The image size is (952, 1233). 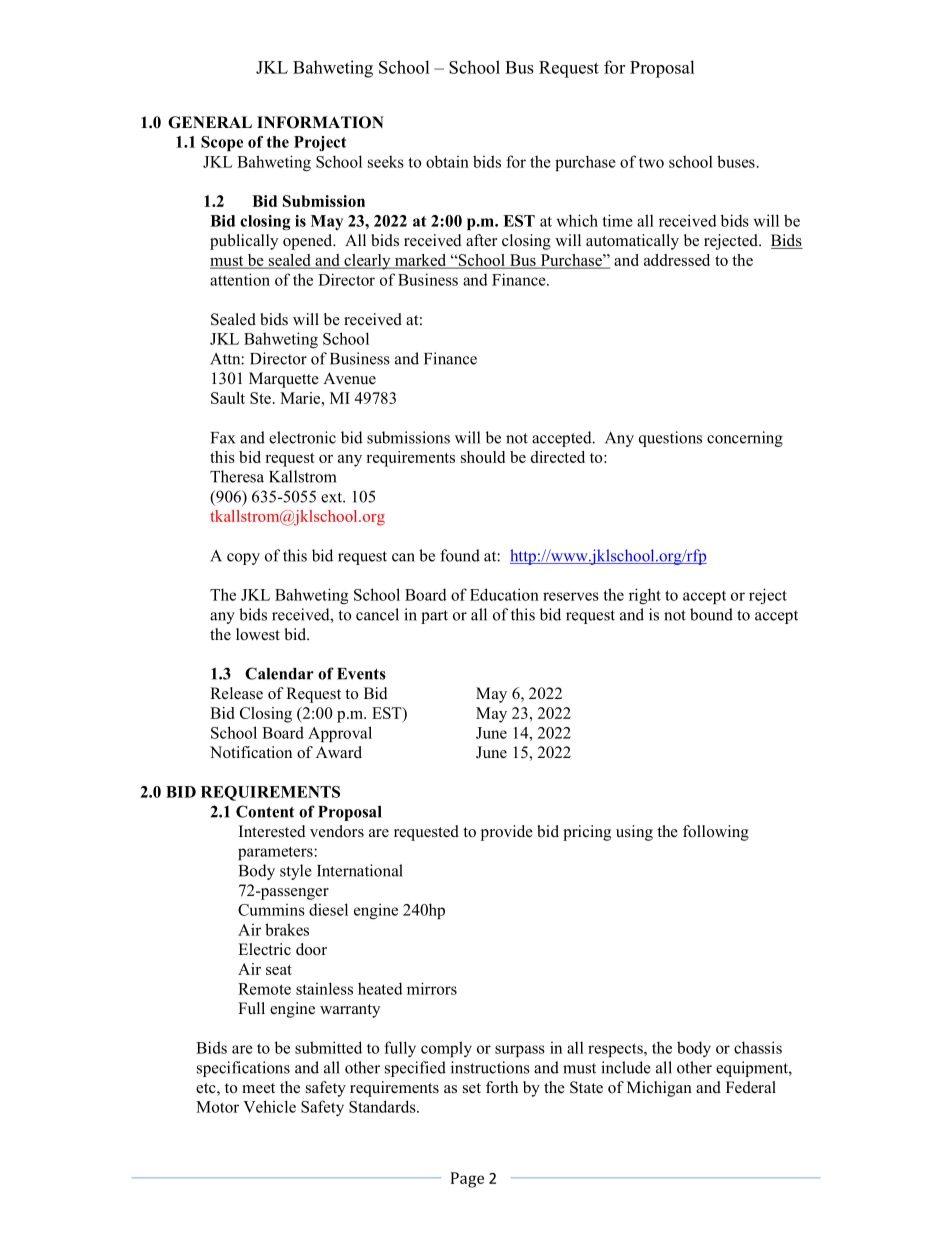 What do you see at coordinates (651, 163) in the image?
I see `two` at bounding box center [651, 163].
